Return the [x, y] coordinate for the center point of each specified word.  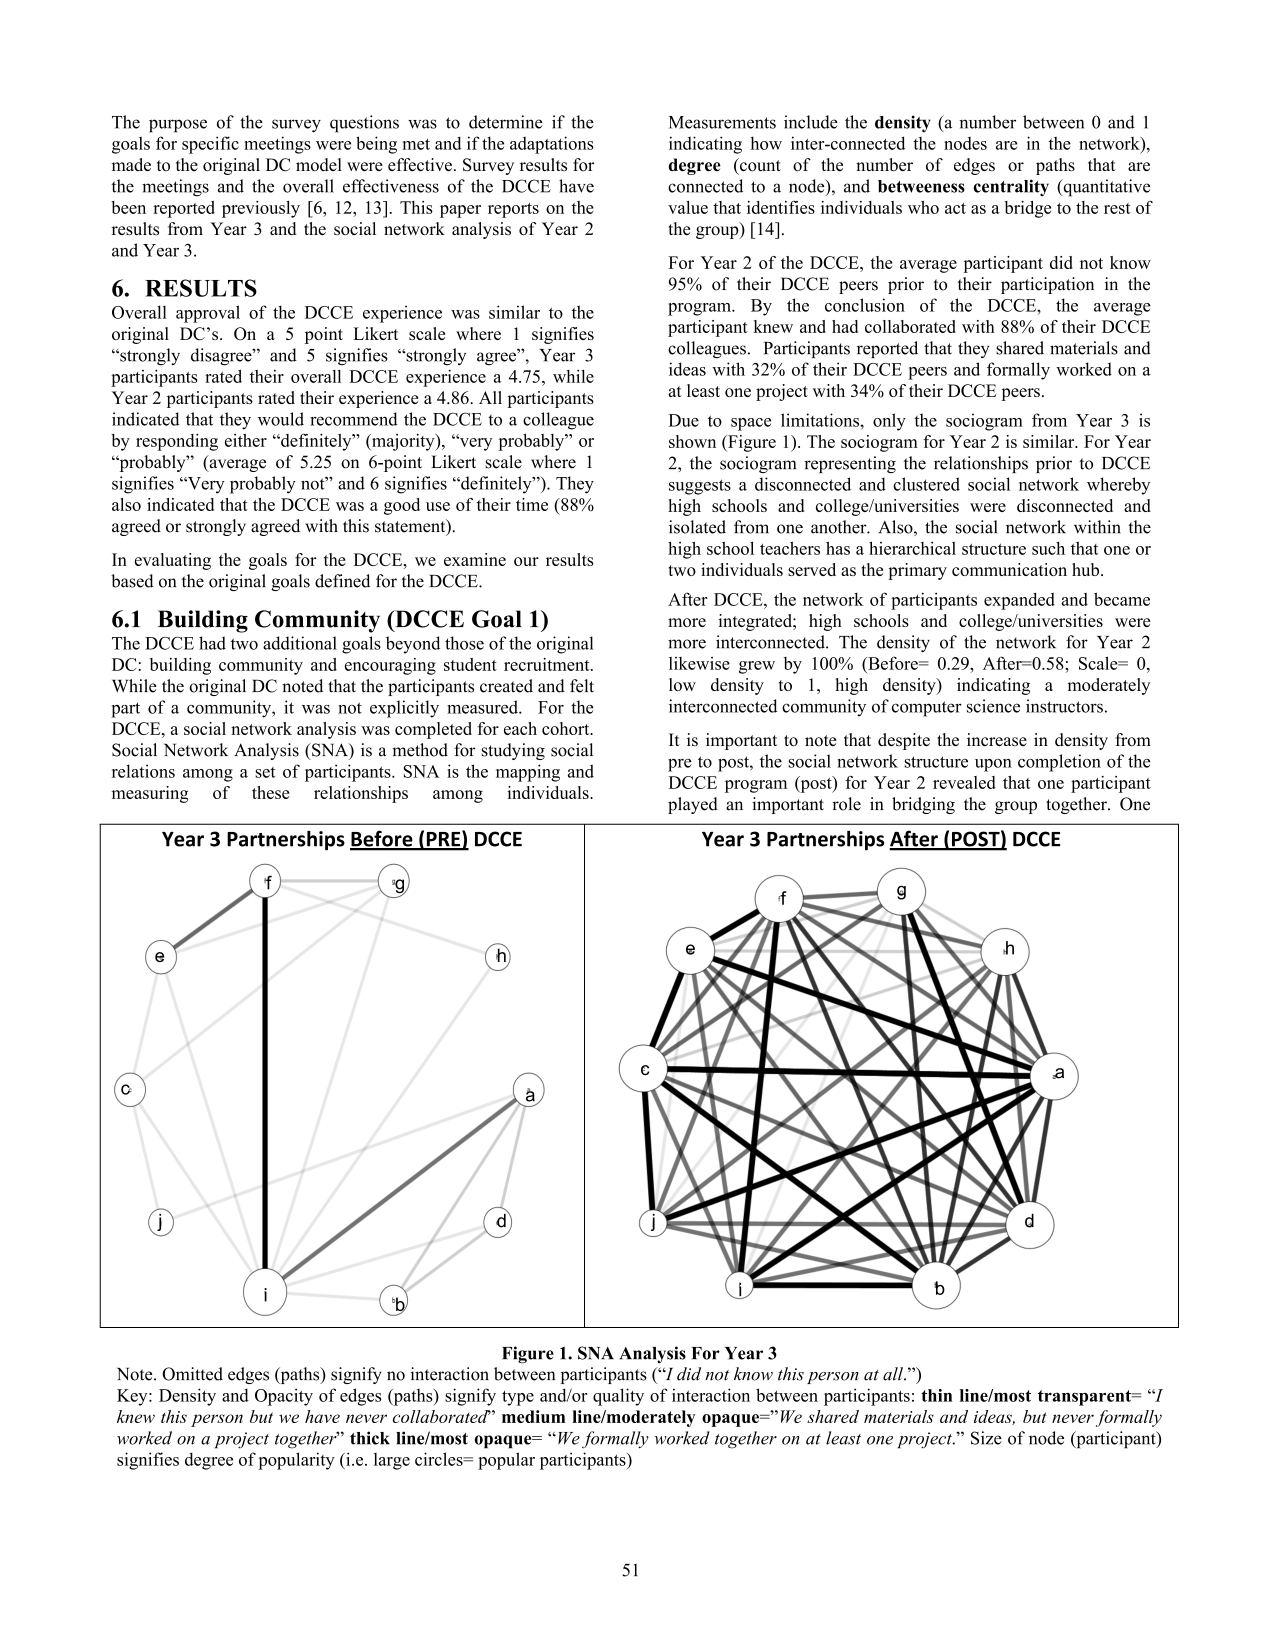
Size [986, 1438]
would [281, 419]
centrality [1011, 188]
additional [300, 643]
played [693, 805]
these [271, 792]
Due [683, 420]
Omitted [192, 1374]
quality [618, 1397]
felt [582, 686]
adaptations [552, 145]
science [993, 706]
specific [210, 145]
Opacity [284, 1397]
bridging [923, 805]
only [889, 422]
